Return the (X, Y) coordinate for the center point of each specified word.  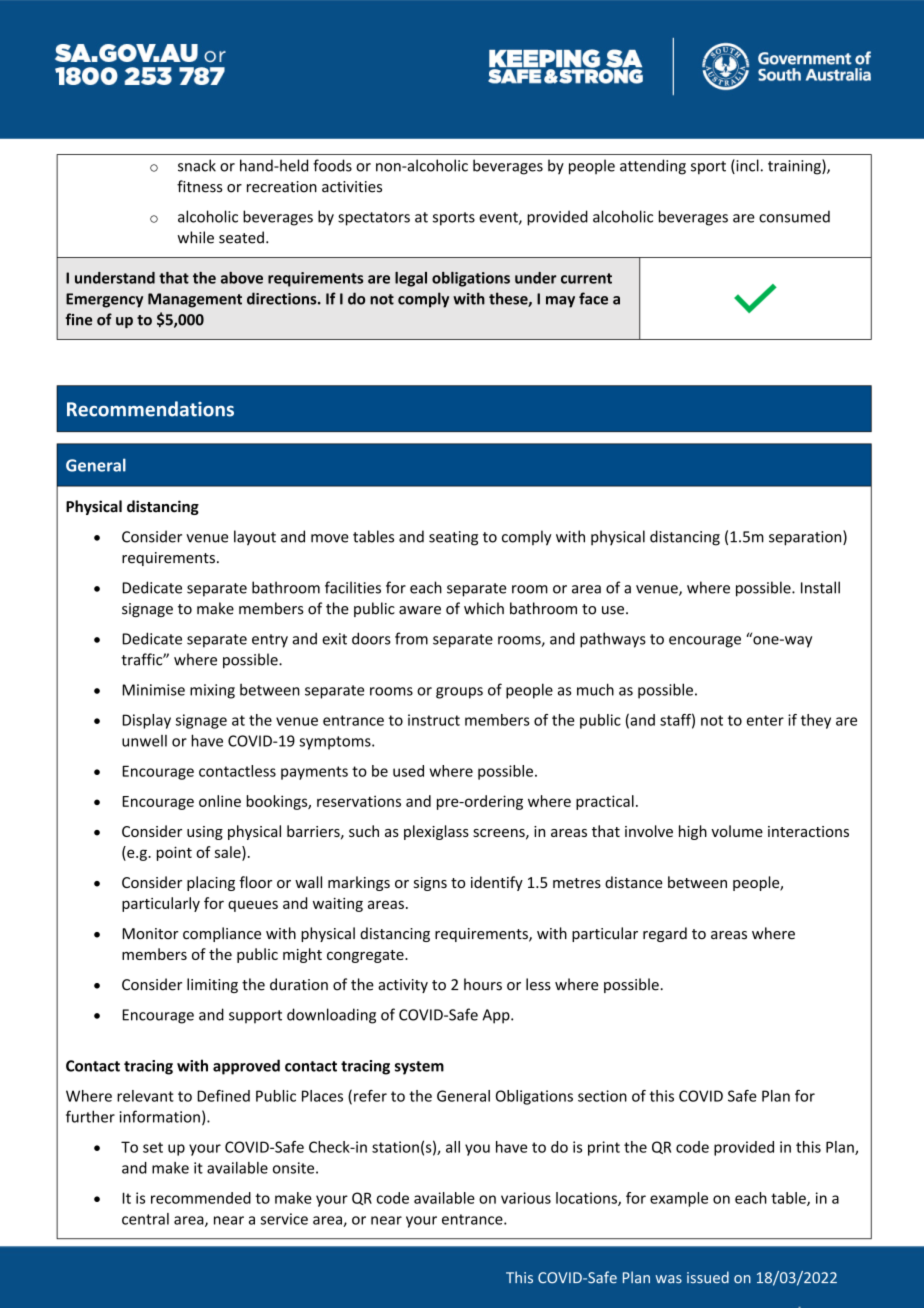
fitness (200, 186)
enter (765, 720)
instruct (434, 720)
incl (746, 166)
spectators (374, 219)
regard (665, 934)
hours (483, 984)
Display (146, 721)
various (526, 1198)
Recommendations (150, 409)
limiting (212, 985)
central (145, 1219)
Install (820, 587)
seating (453, 538)
